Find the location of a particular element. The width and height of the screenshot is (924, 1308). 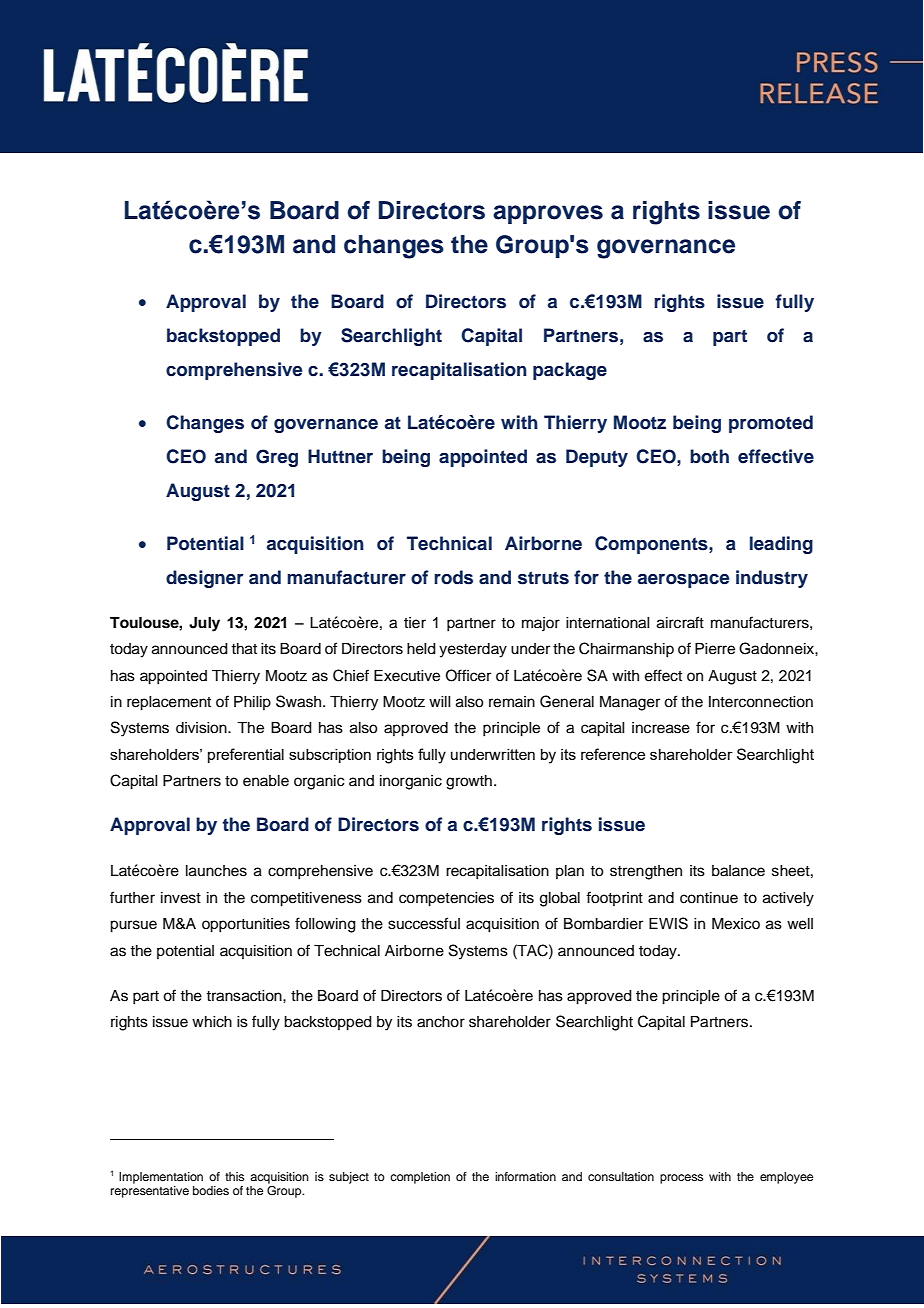

approves is located at coordinates (548, 214).
